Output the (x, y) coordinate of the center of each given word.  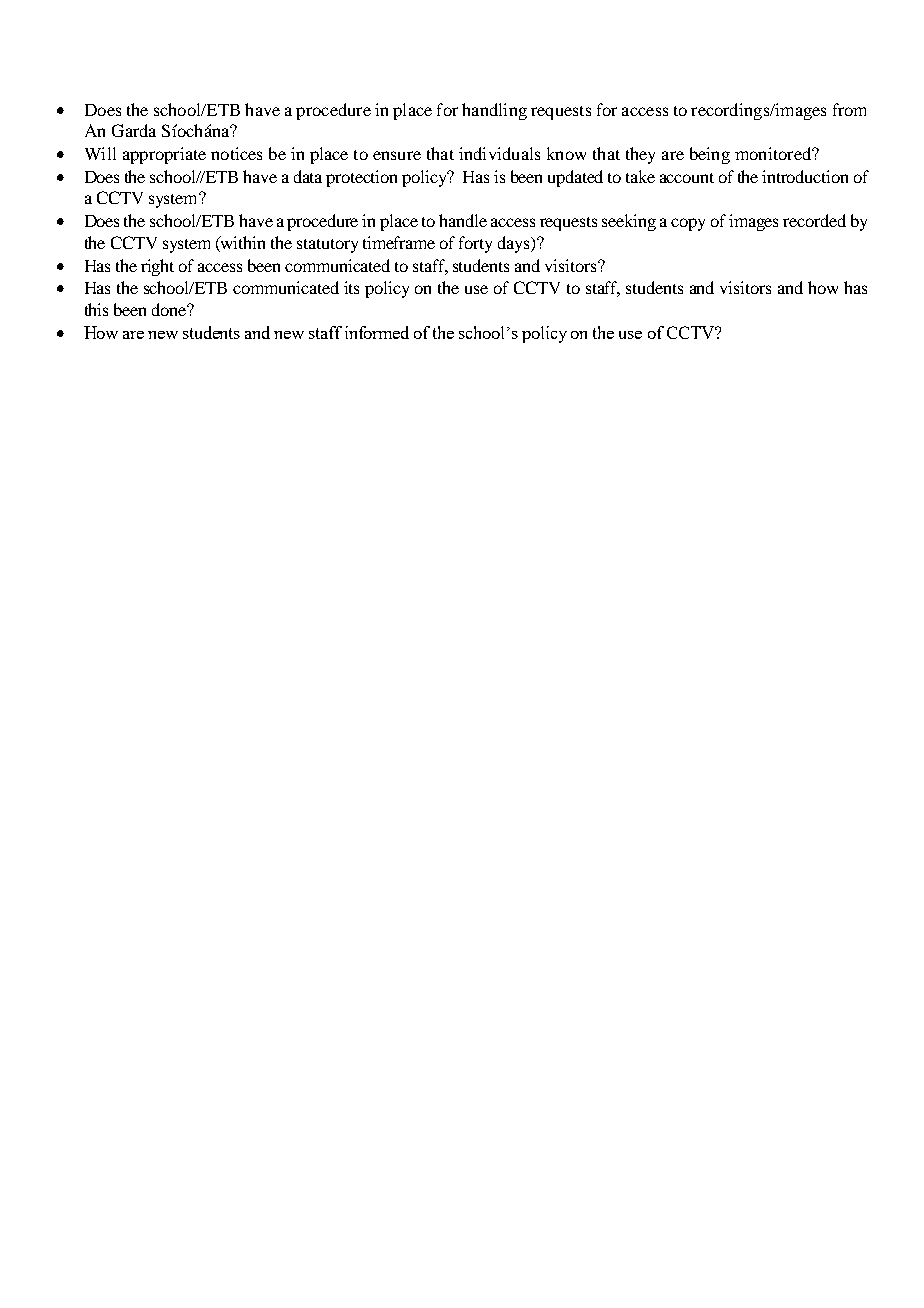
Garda (134, 130)
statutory (327, 246)
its (351, 287)
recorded (814, 220)
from (849, 109)
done (170, 309)
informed (377, 332)
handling (494, 111)
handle (463, 220)
